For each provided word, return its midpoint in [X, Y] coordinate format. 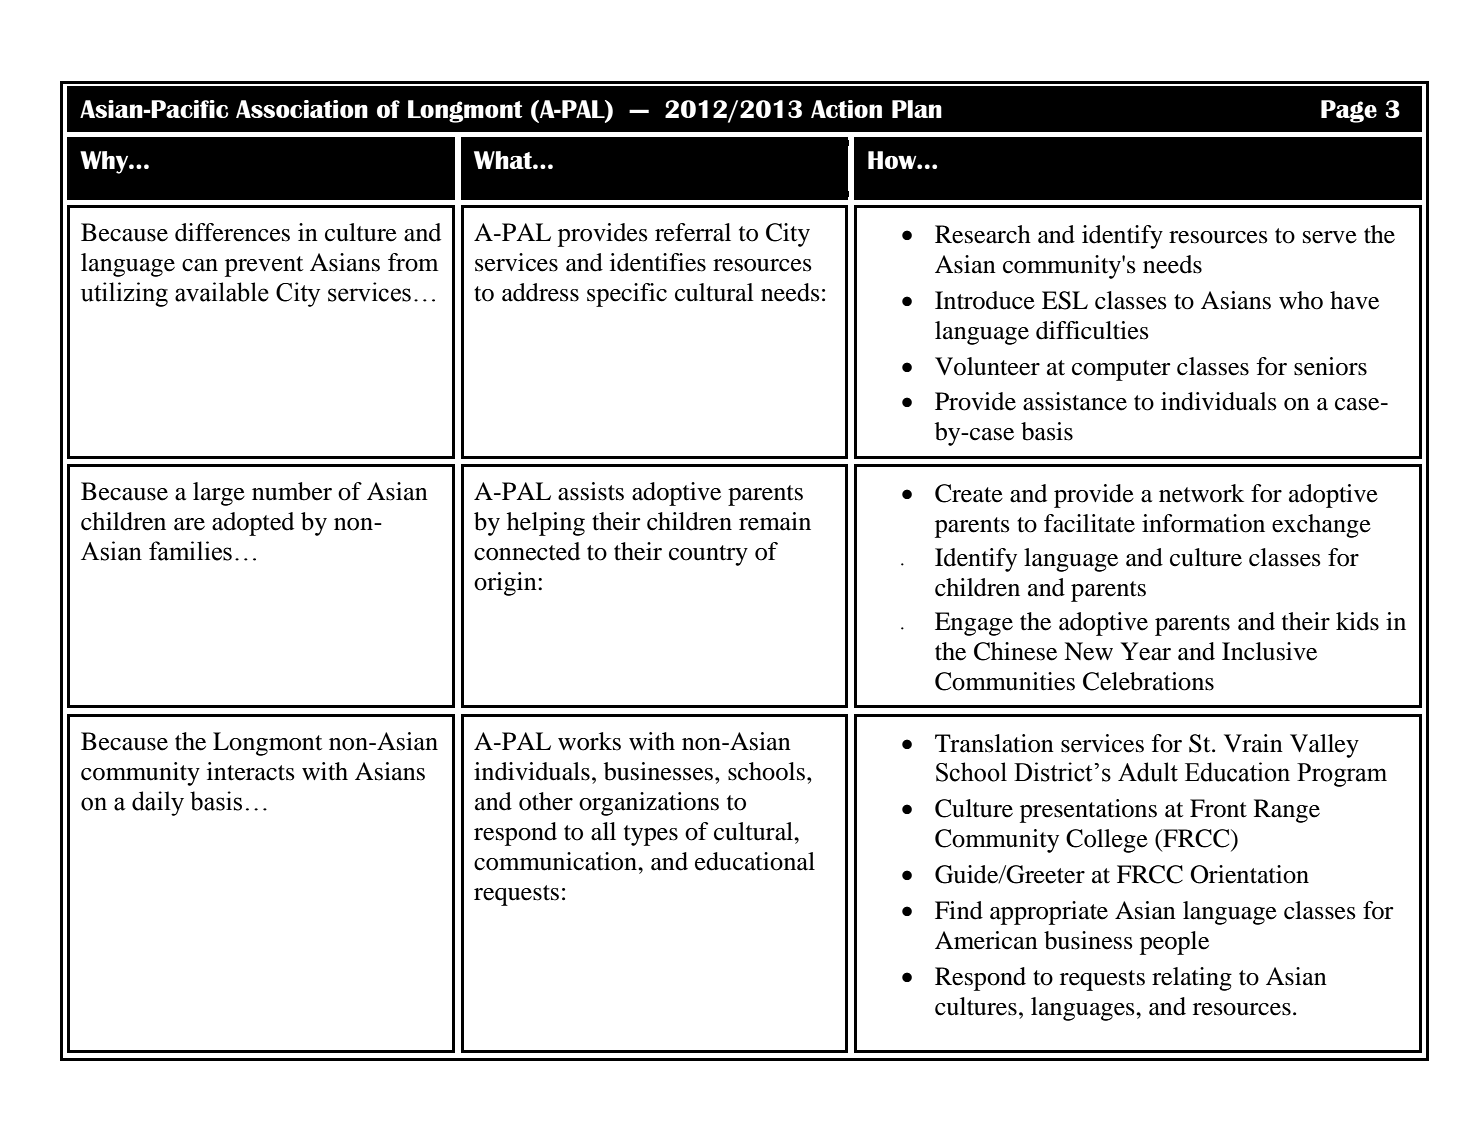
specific [627, 295]
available [222, 292]
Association [302, 109]
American [986, 940]
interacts [251, 771]
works [589, 741]
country [708, 555]
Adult [1148, 772]
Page [1349, 111]
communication [556, 861]
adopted [253, 524]
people [1174, 943]
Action [846, 109]
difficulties [1092, 330]
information [1203, 523]
